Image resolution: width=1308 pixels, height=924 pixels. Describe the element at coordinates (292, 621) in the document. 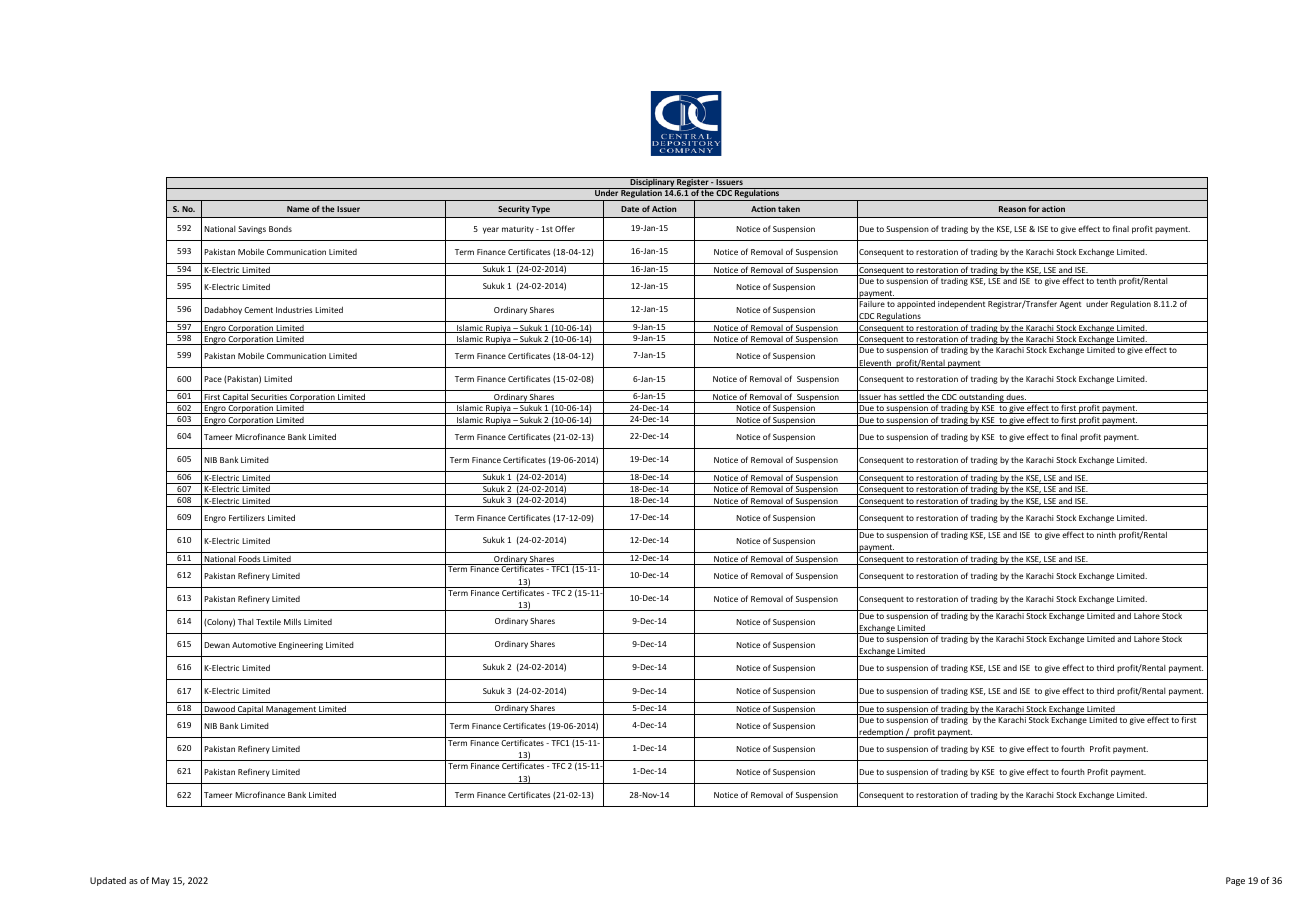

I see `Mills` at that location.
